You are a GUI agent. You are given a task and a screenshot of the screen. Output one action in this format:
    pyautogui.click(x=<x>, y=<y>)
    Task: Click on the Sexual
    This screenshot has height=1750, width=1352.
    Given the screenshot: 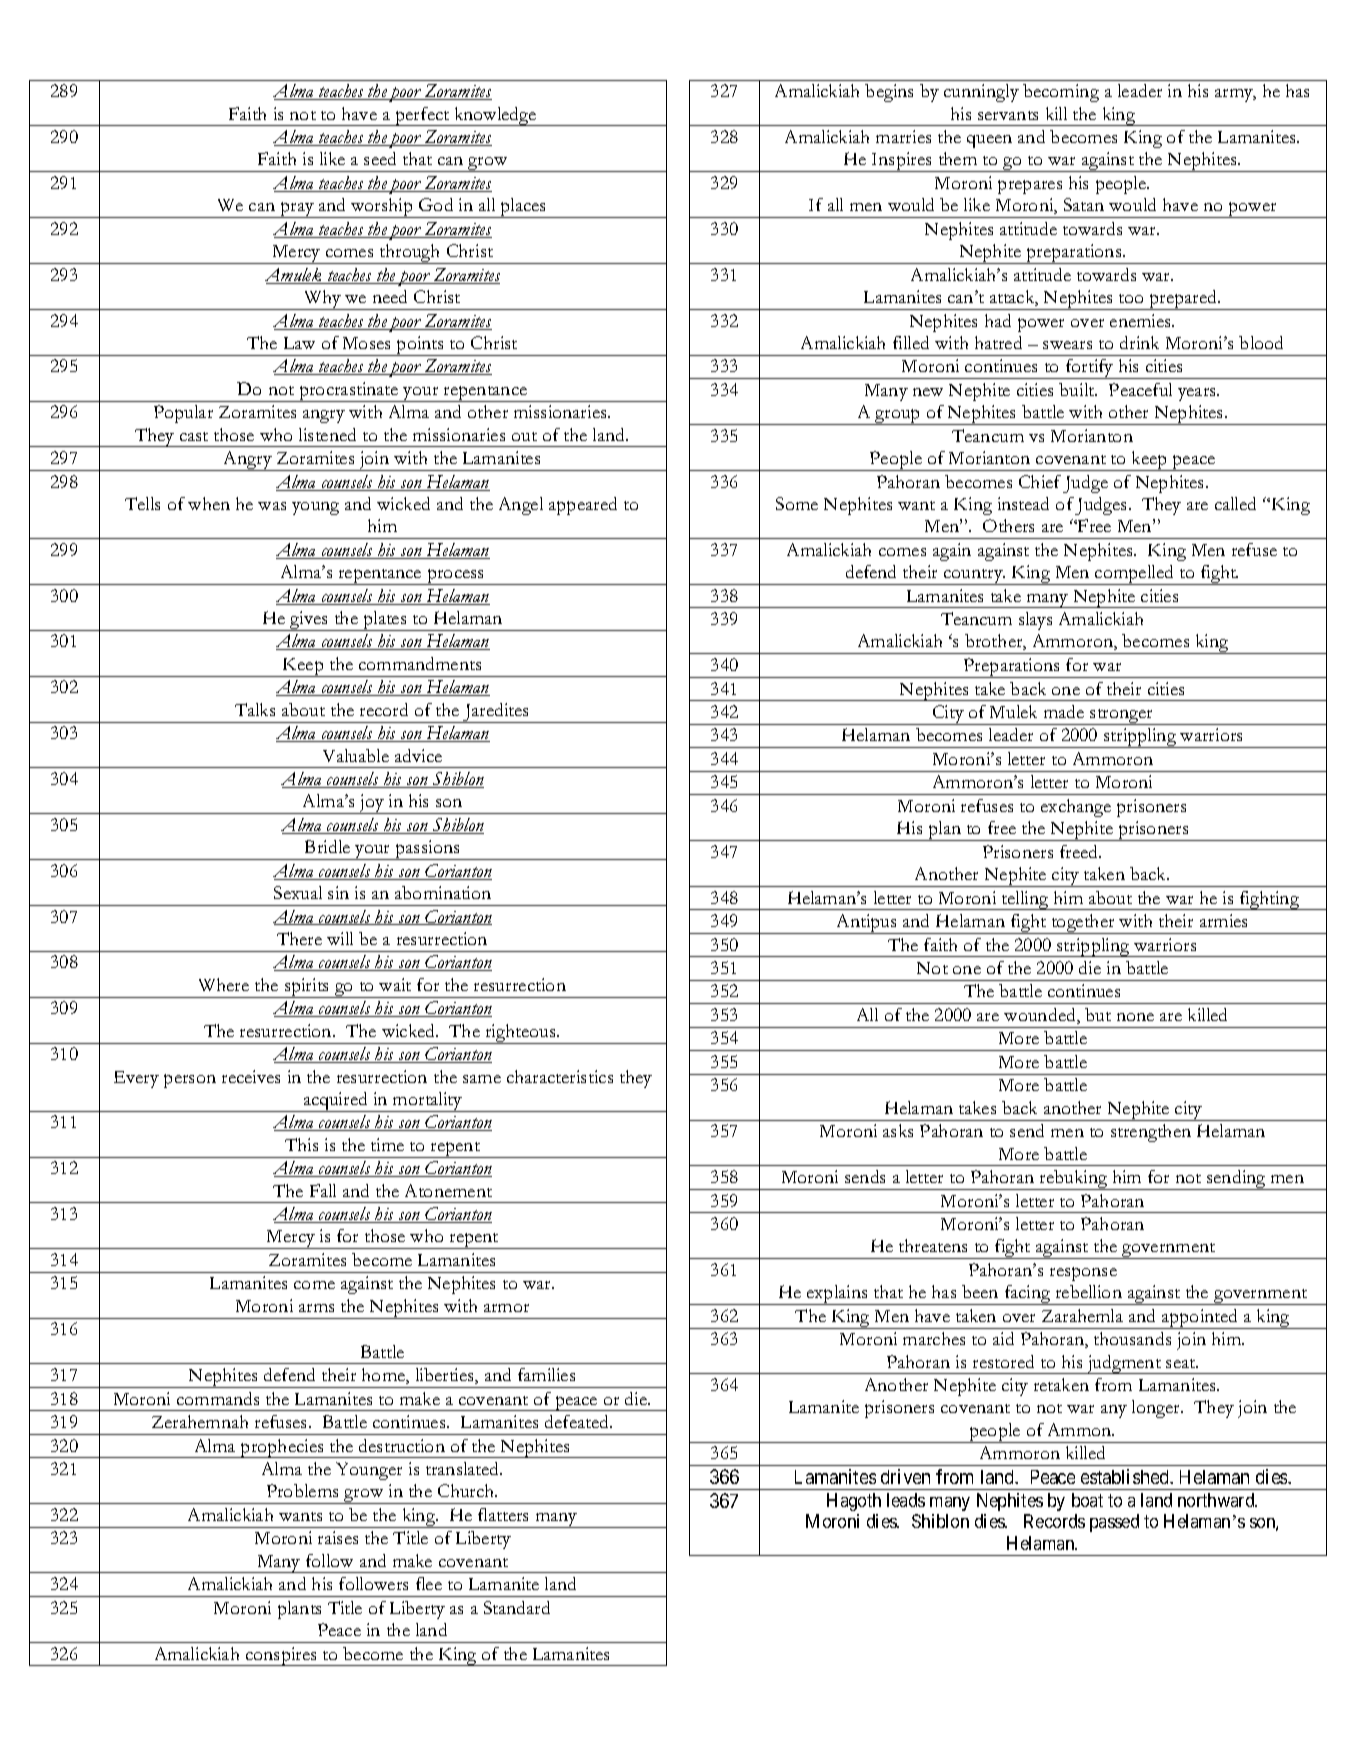 What is the action you would take?
    pyautogui.click(x=298, y=892)
